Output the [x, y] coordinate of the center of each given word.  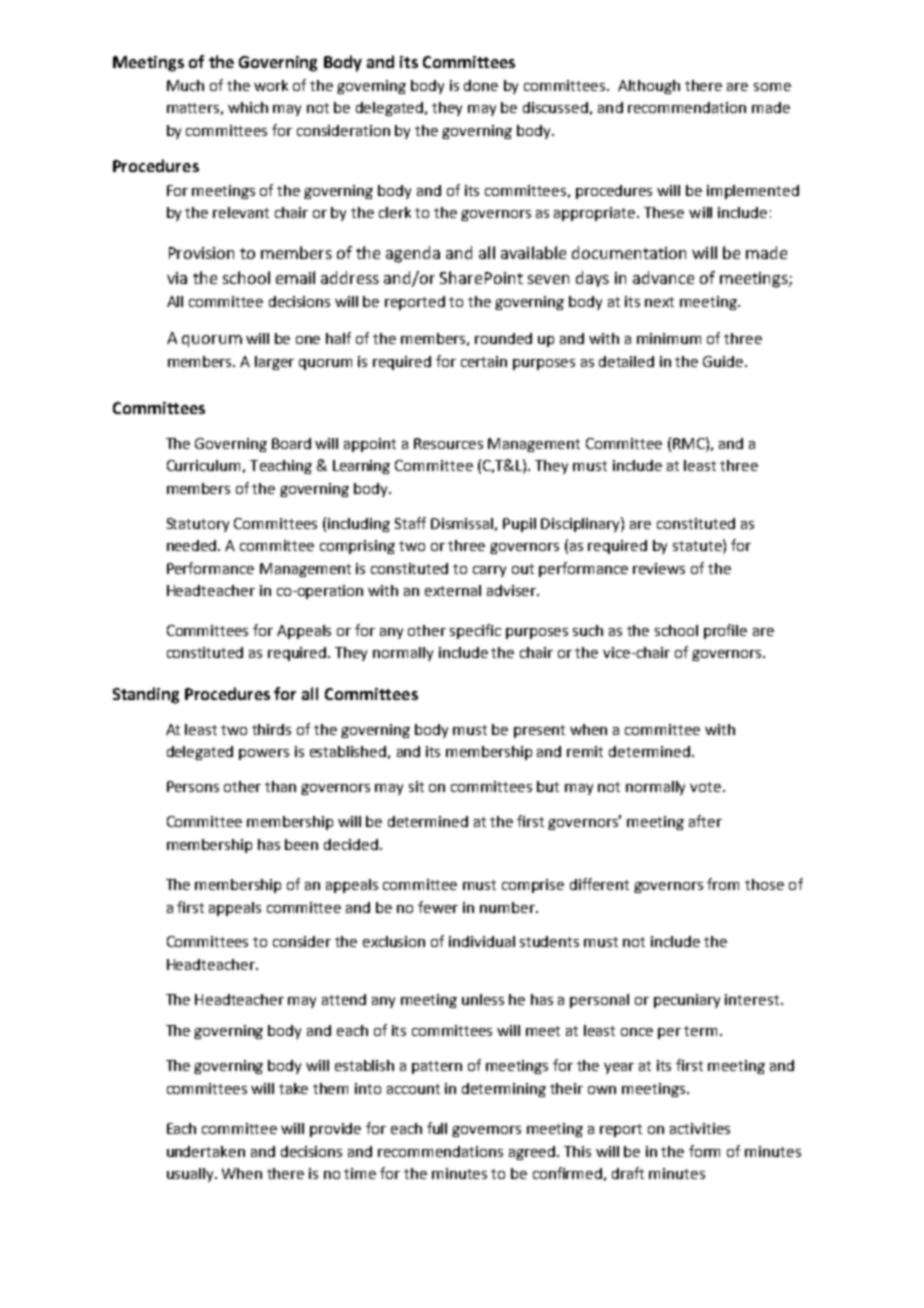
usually [191, 1175]
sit [416, 786]
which [248, 107]
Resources [448, 443]
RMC [690, 443]
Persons [193, 786]
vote [705, 787]
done [481, 85]
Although [649, 87]
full [437, 1128]
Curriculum [203, 465]
